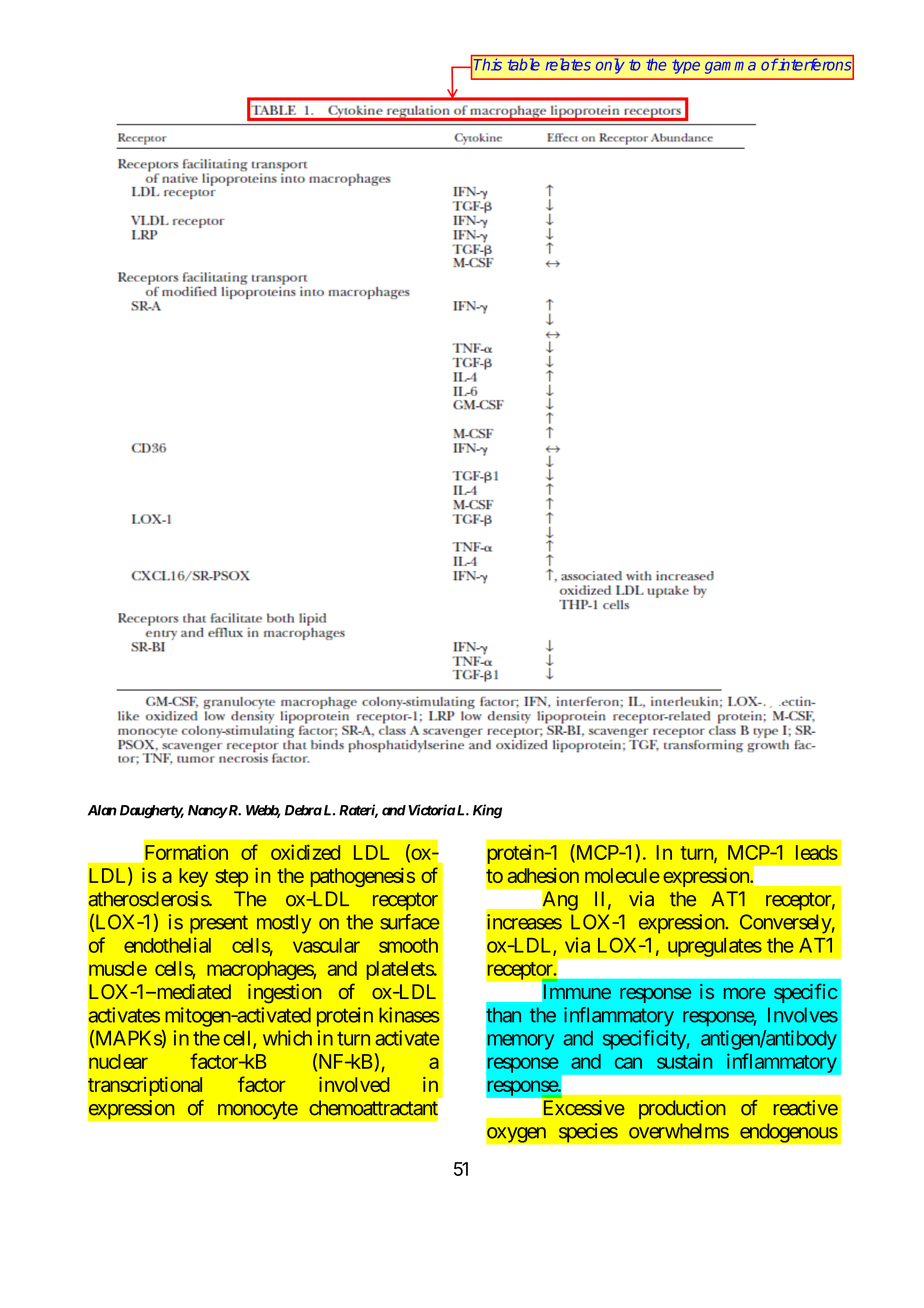  Describe the element at coordinates (409, 922) in the screenshot. I see `surface` at that location.
